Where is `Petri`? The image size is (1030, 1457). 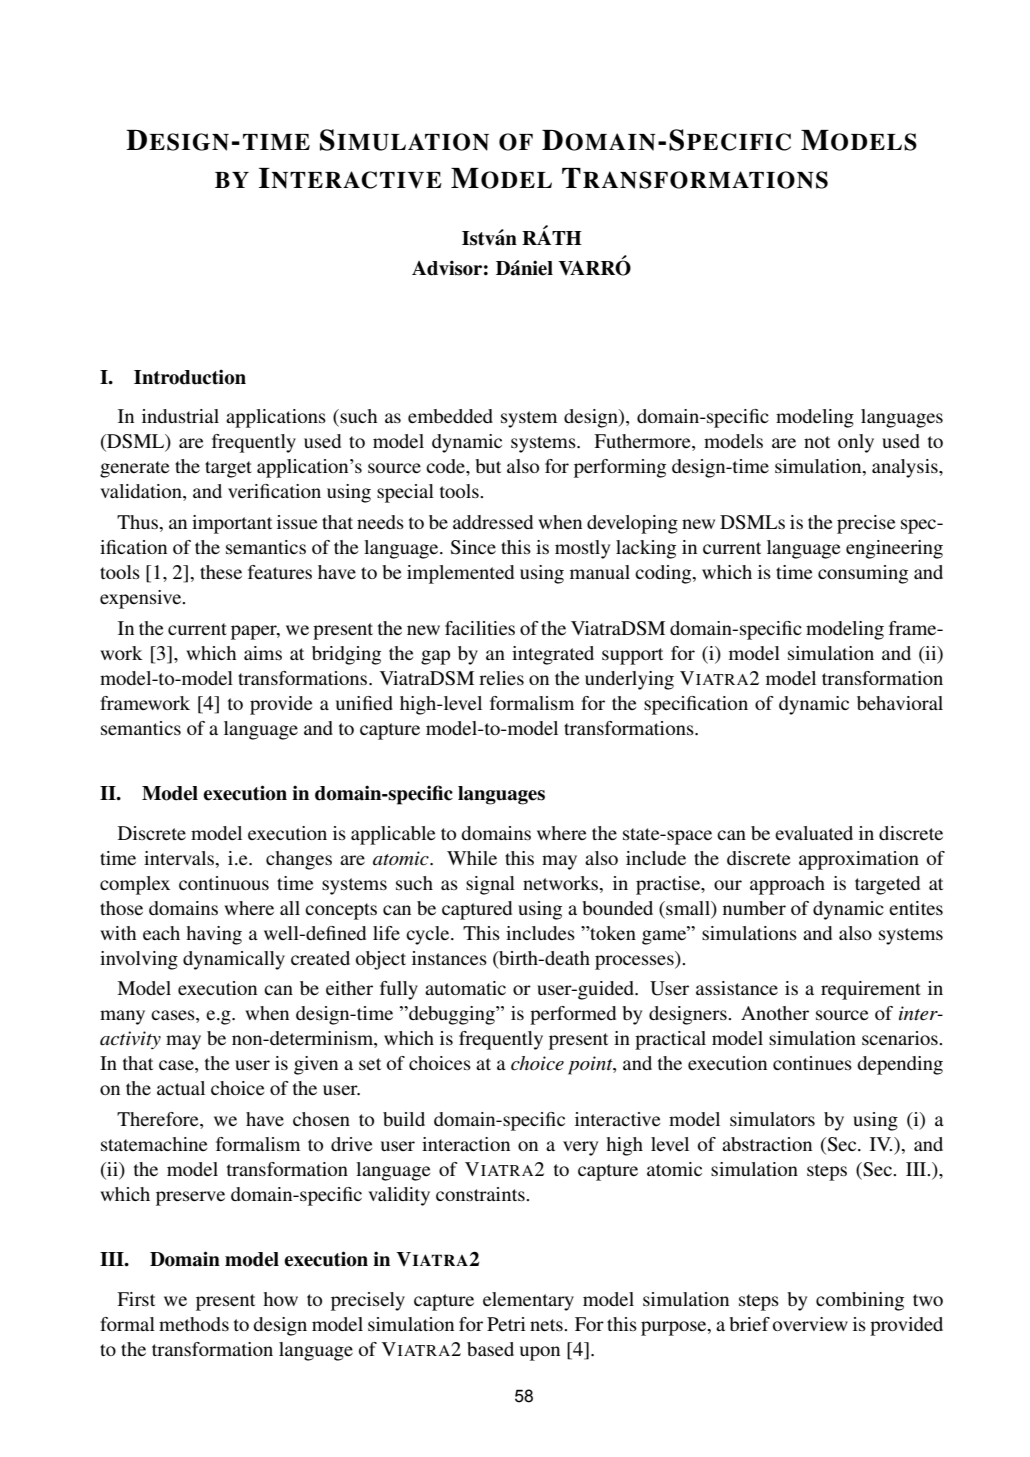 Petri is located at coordinates (506, 1324).
